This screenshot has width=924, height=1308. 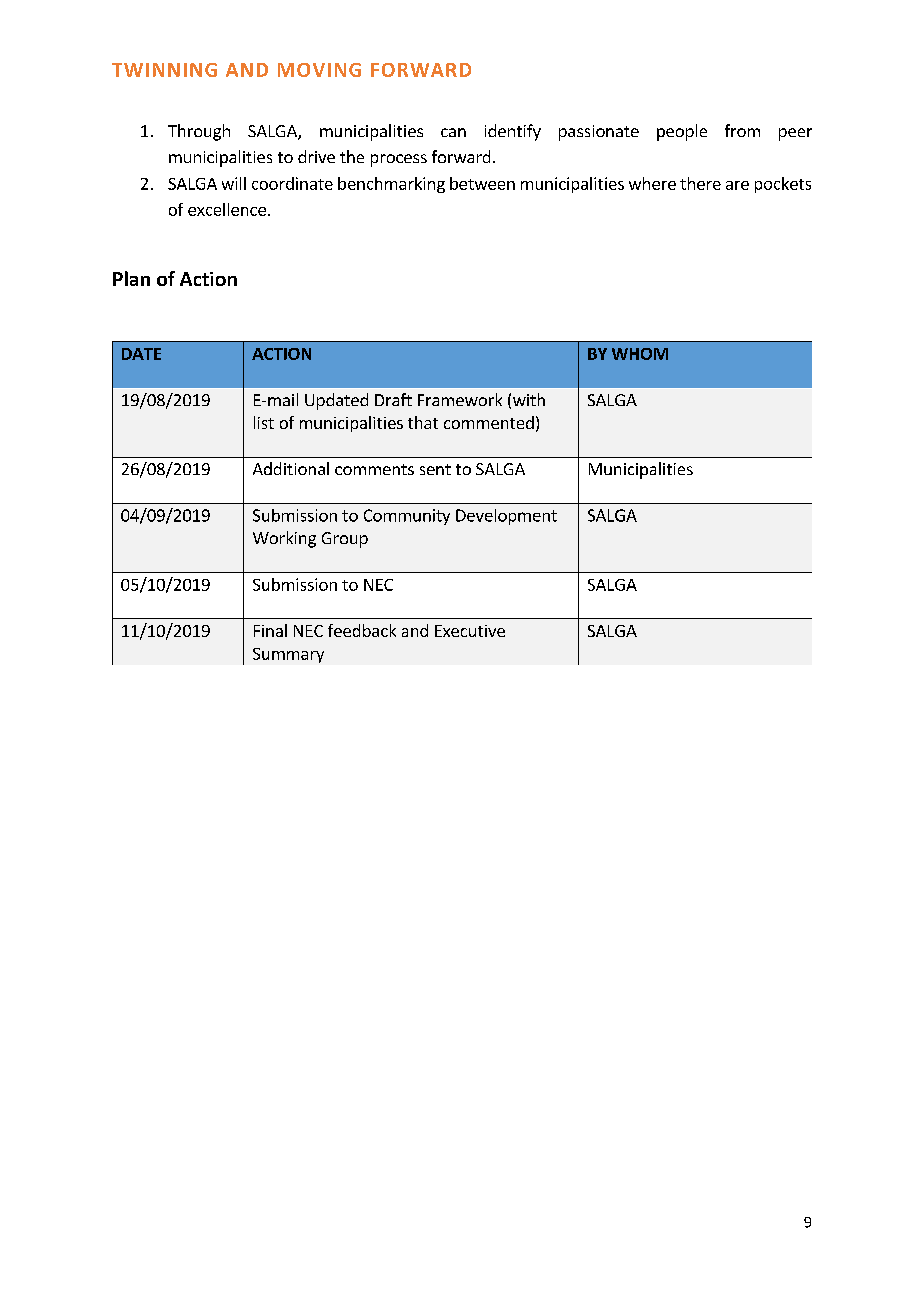 What do you see at coordinates (291, 468) in the screenshot?
I see `Additional` at bounding box center [291, 468].
